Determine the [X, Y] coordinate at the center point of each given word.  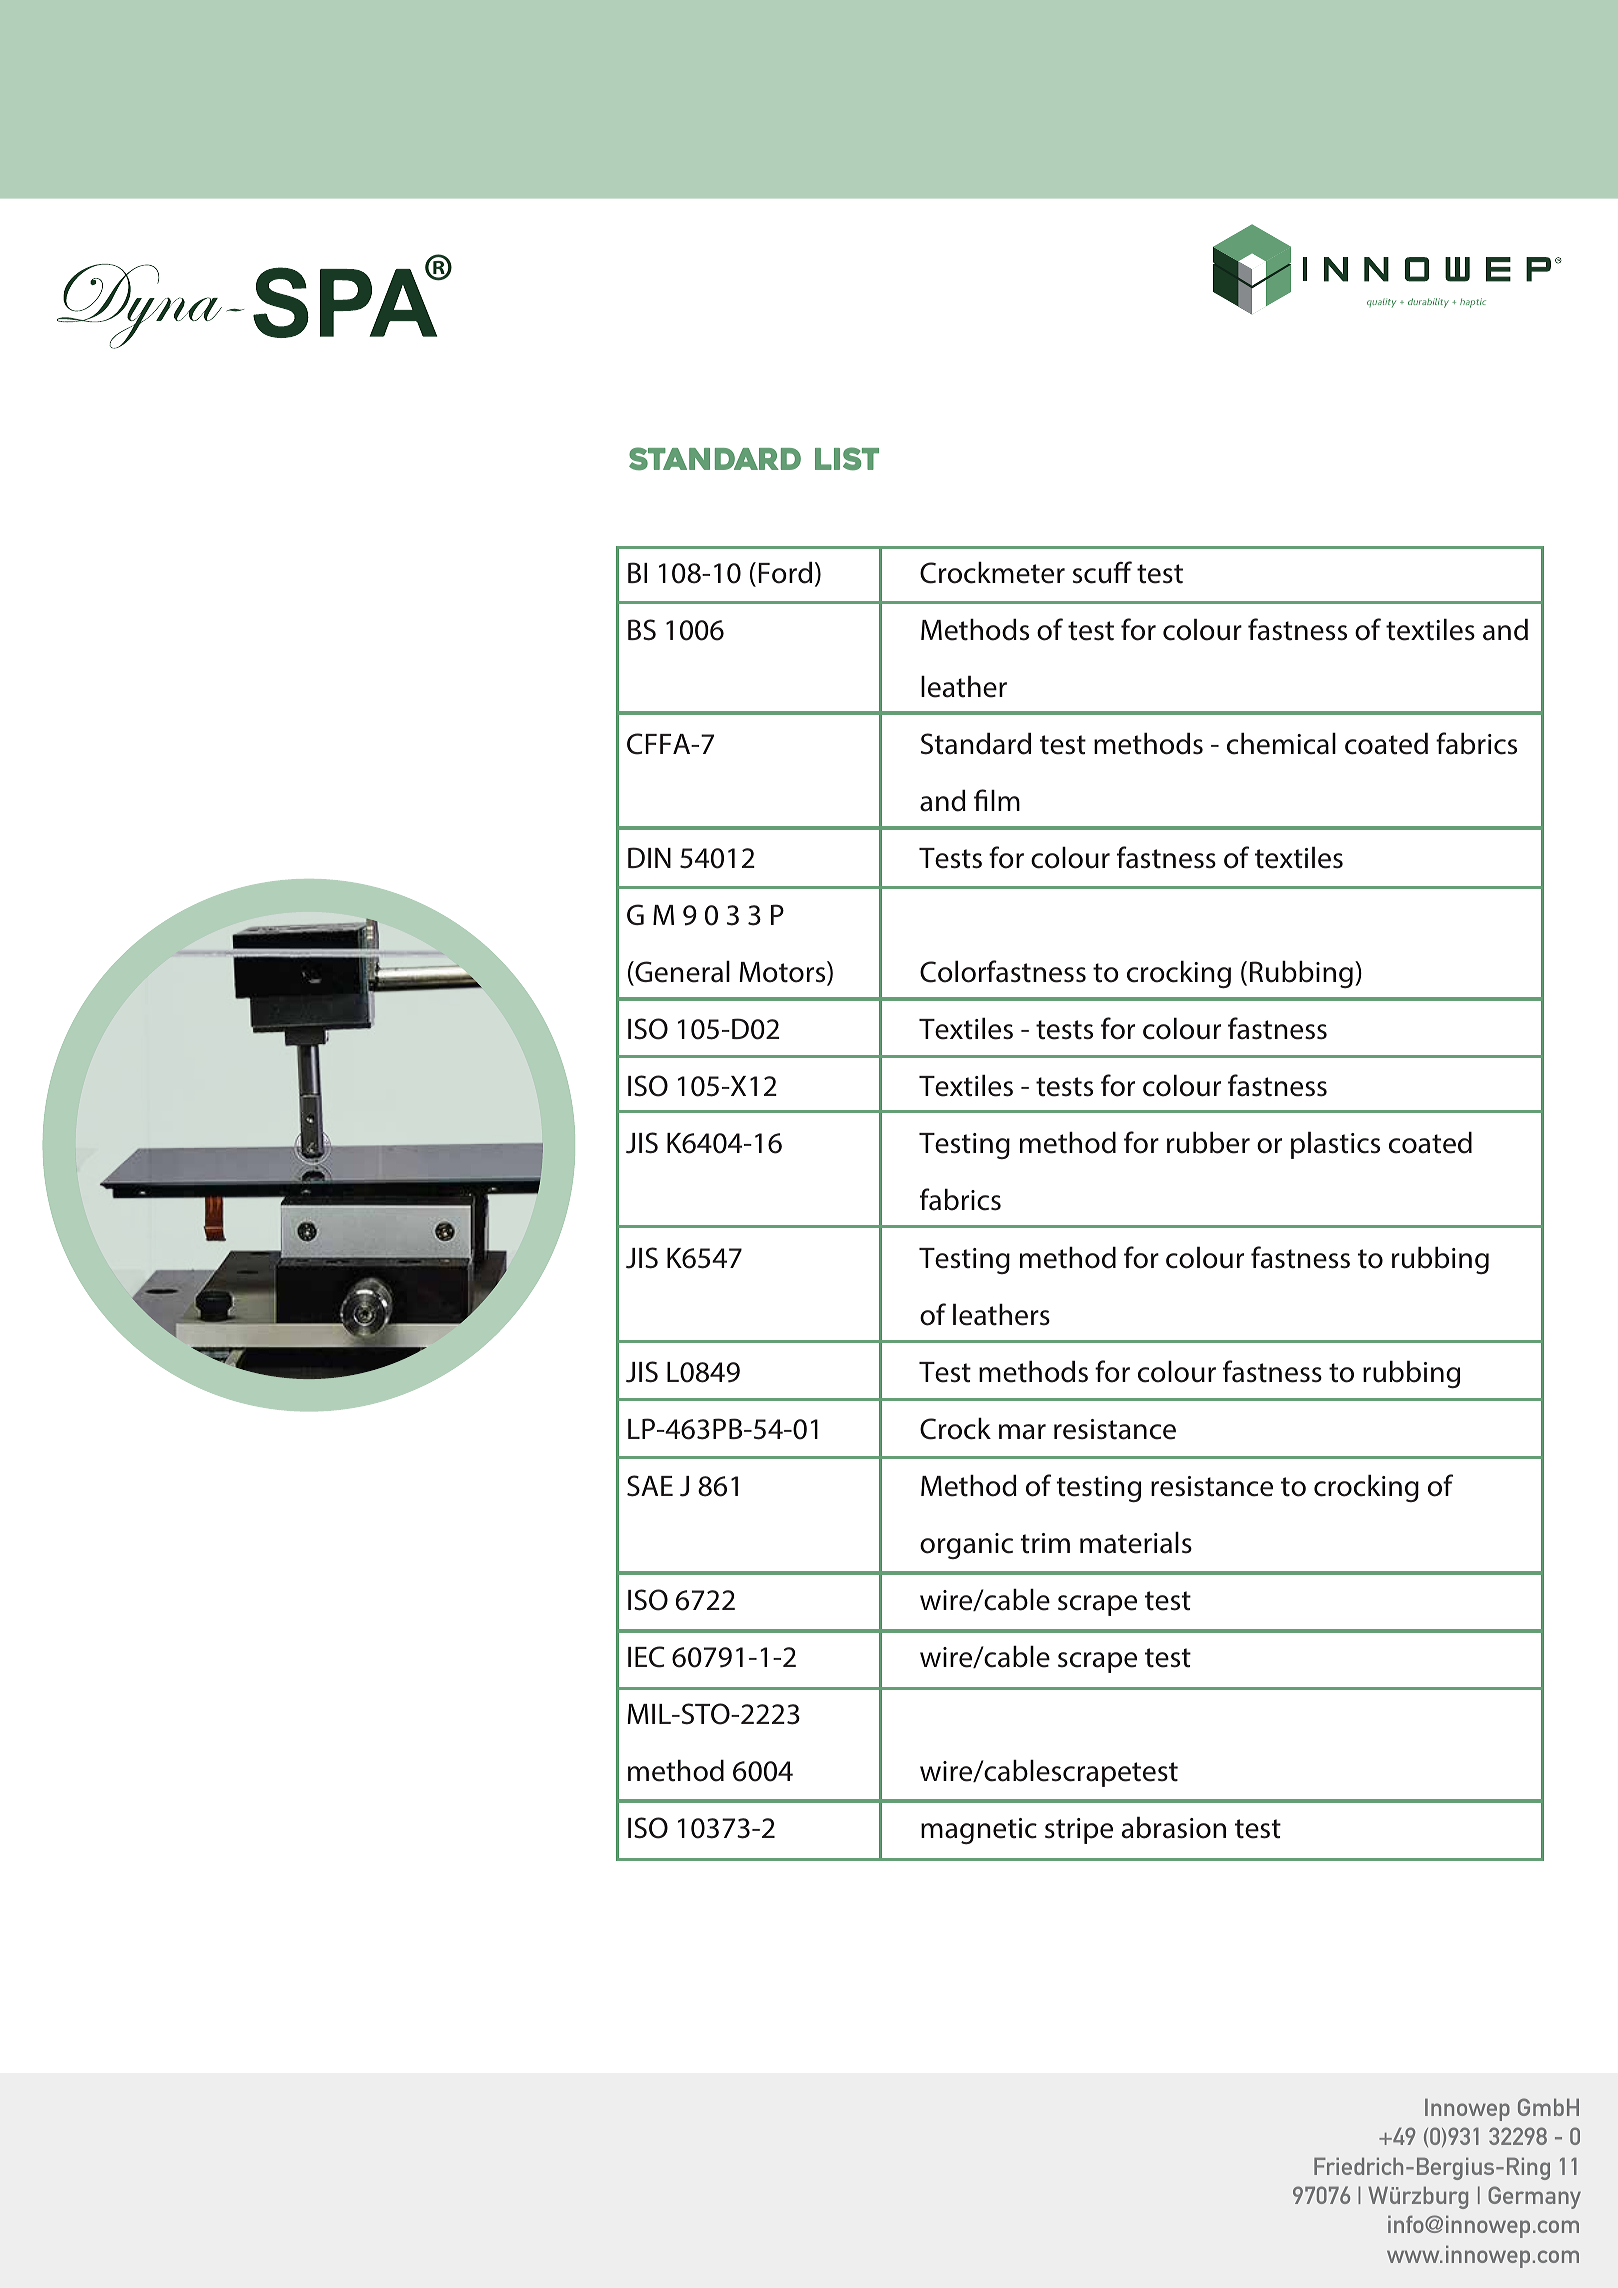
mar [1022, 1432]
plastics [1335, 1145]
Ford [785, 573]
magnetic [979, 1831]
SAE [650, 1486]
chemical [1281, 744]
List [847, 458]
